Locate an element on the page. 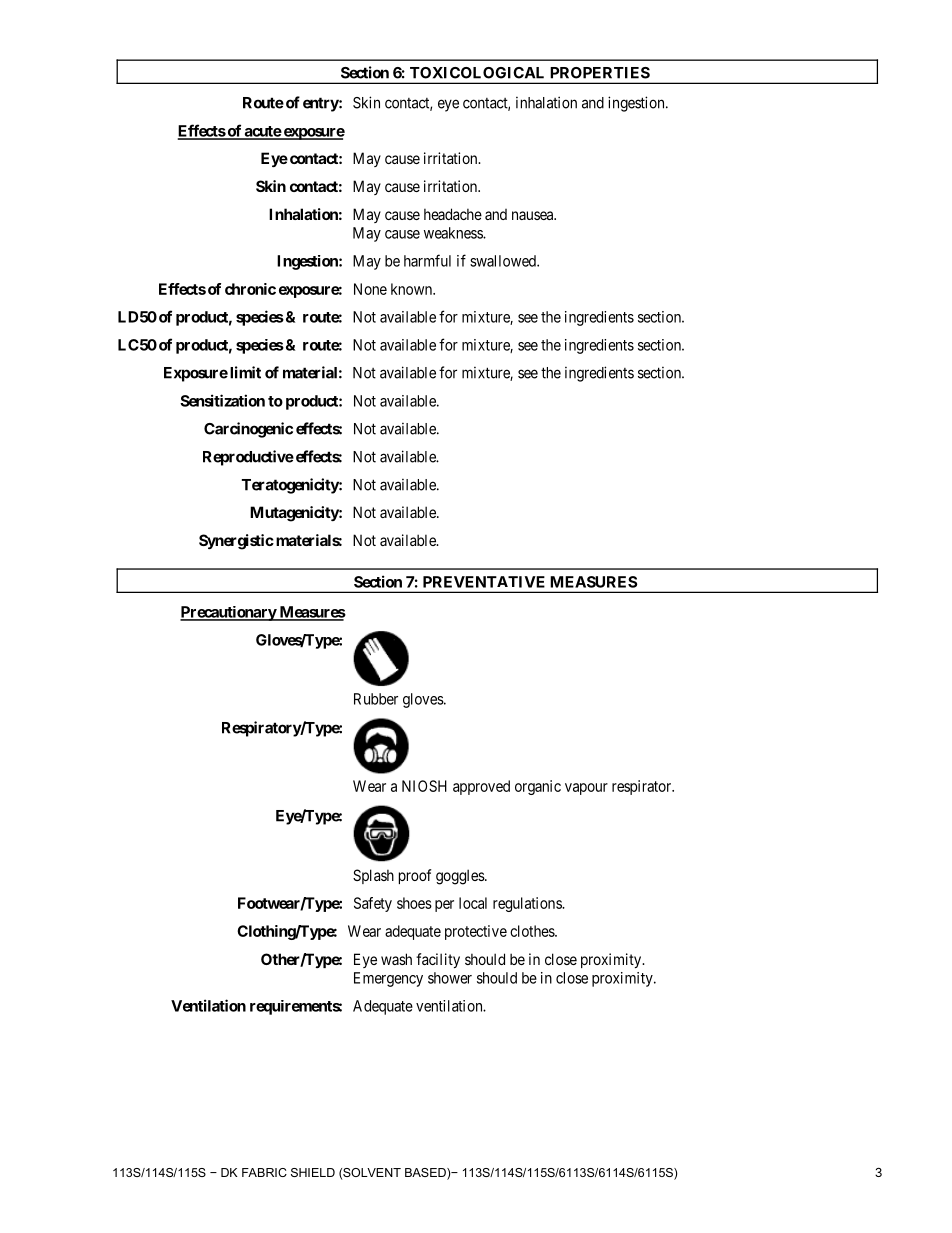 The width and height of the image is (952, 1233). PREVENTATIVE is located at coordinates (484, 582).
